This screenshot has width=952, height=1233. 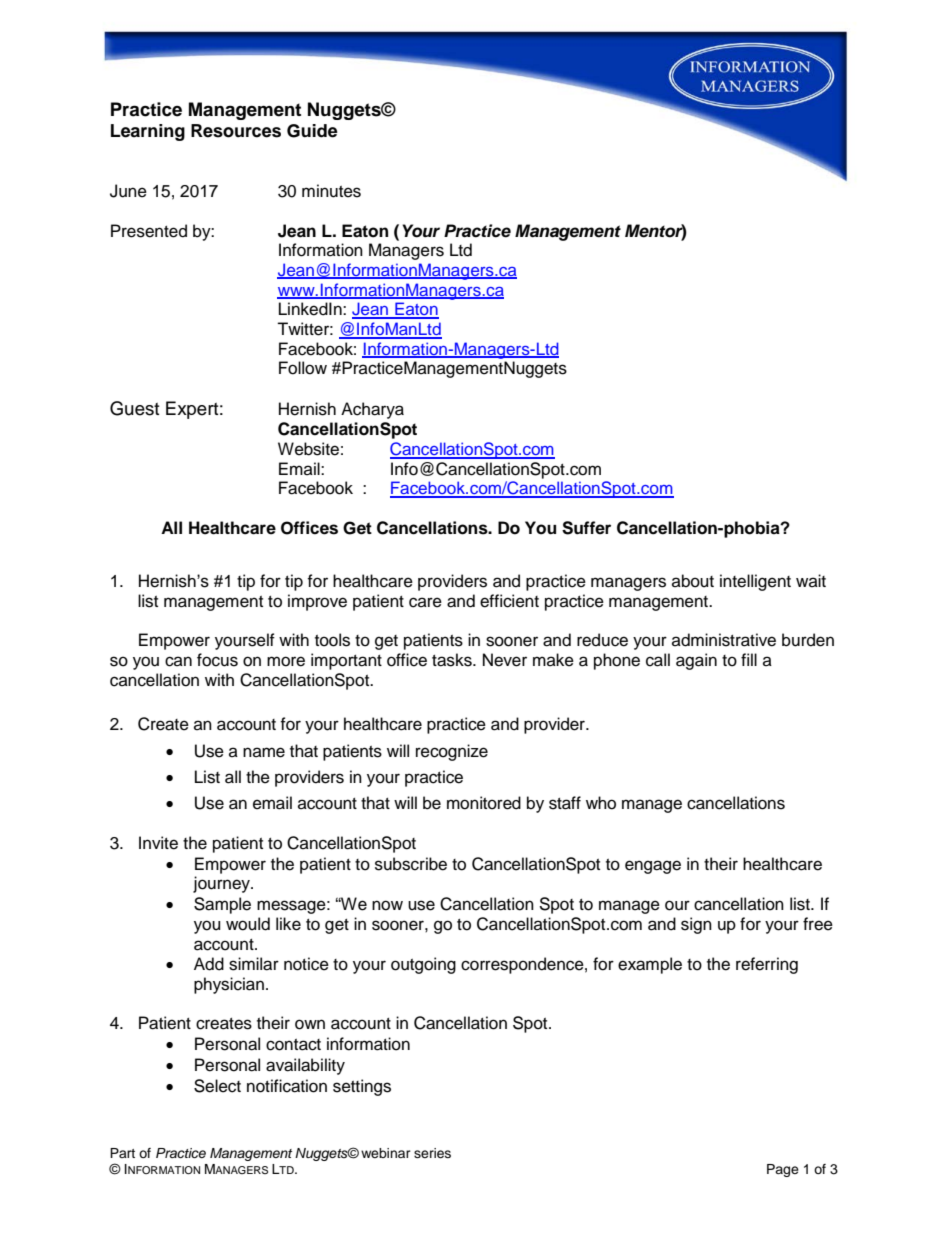 What do you see at coordinates (432, 1153) in the screenshot?
I see `series` at bounding box center [432, 1153].
